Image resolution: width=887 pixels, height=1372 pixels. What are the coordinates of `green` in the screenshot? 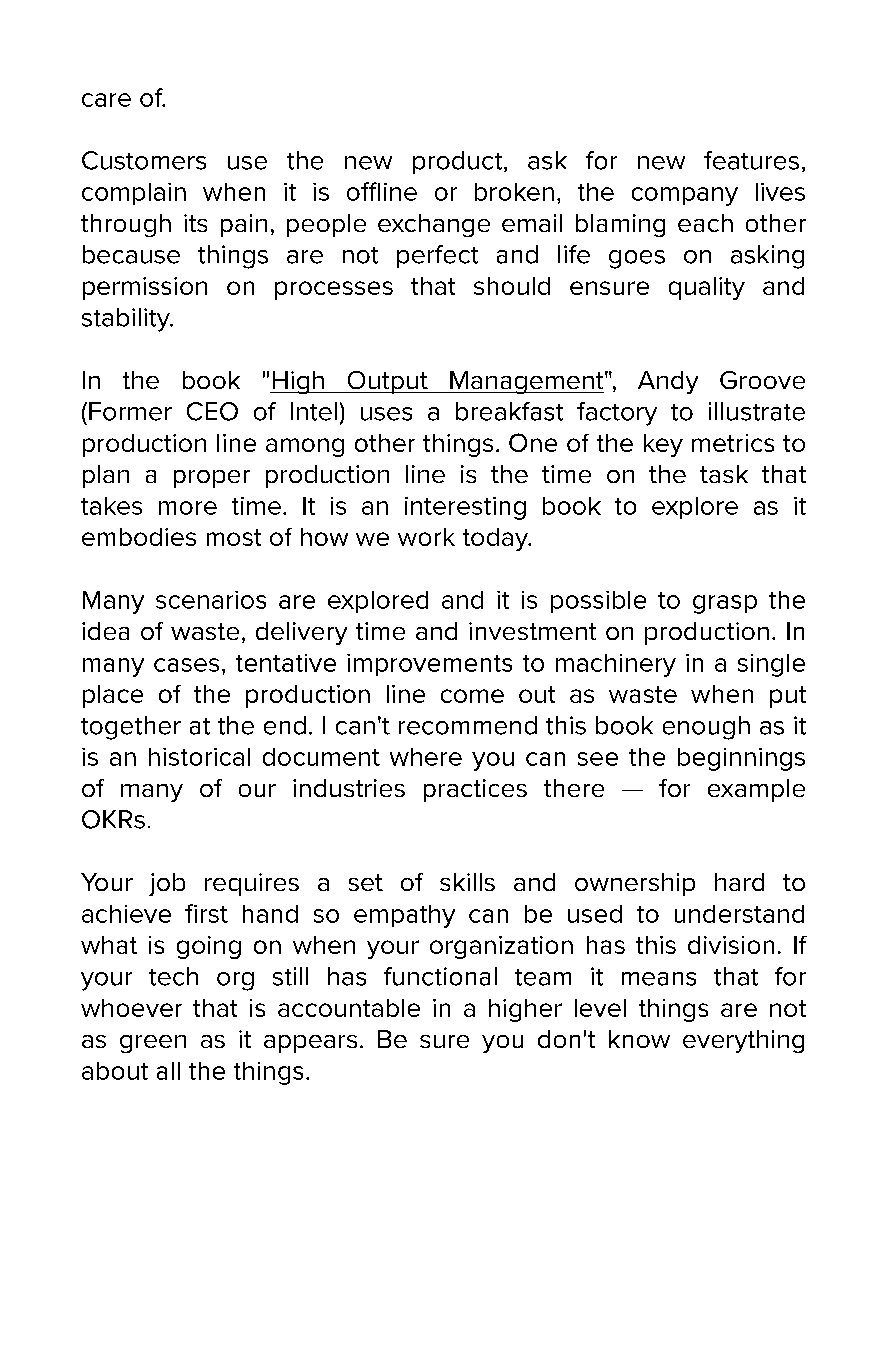 It's located at (153, 1044).
